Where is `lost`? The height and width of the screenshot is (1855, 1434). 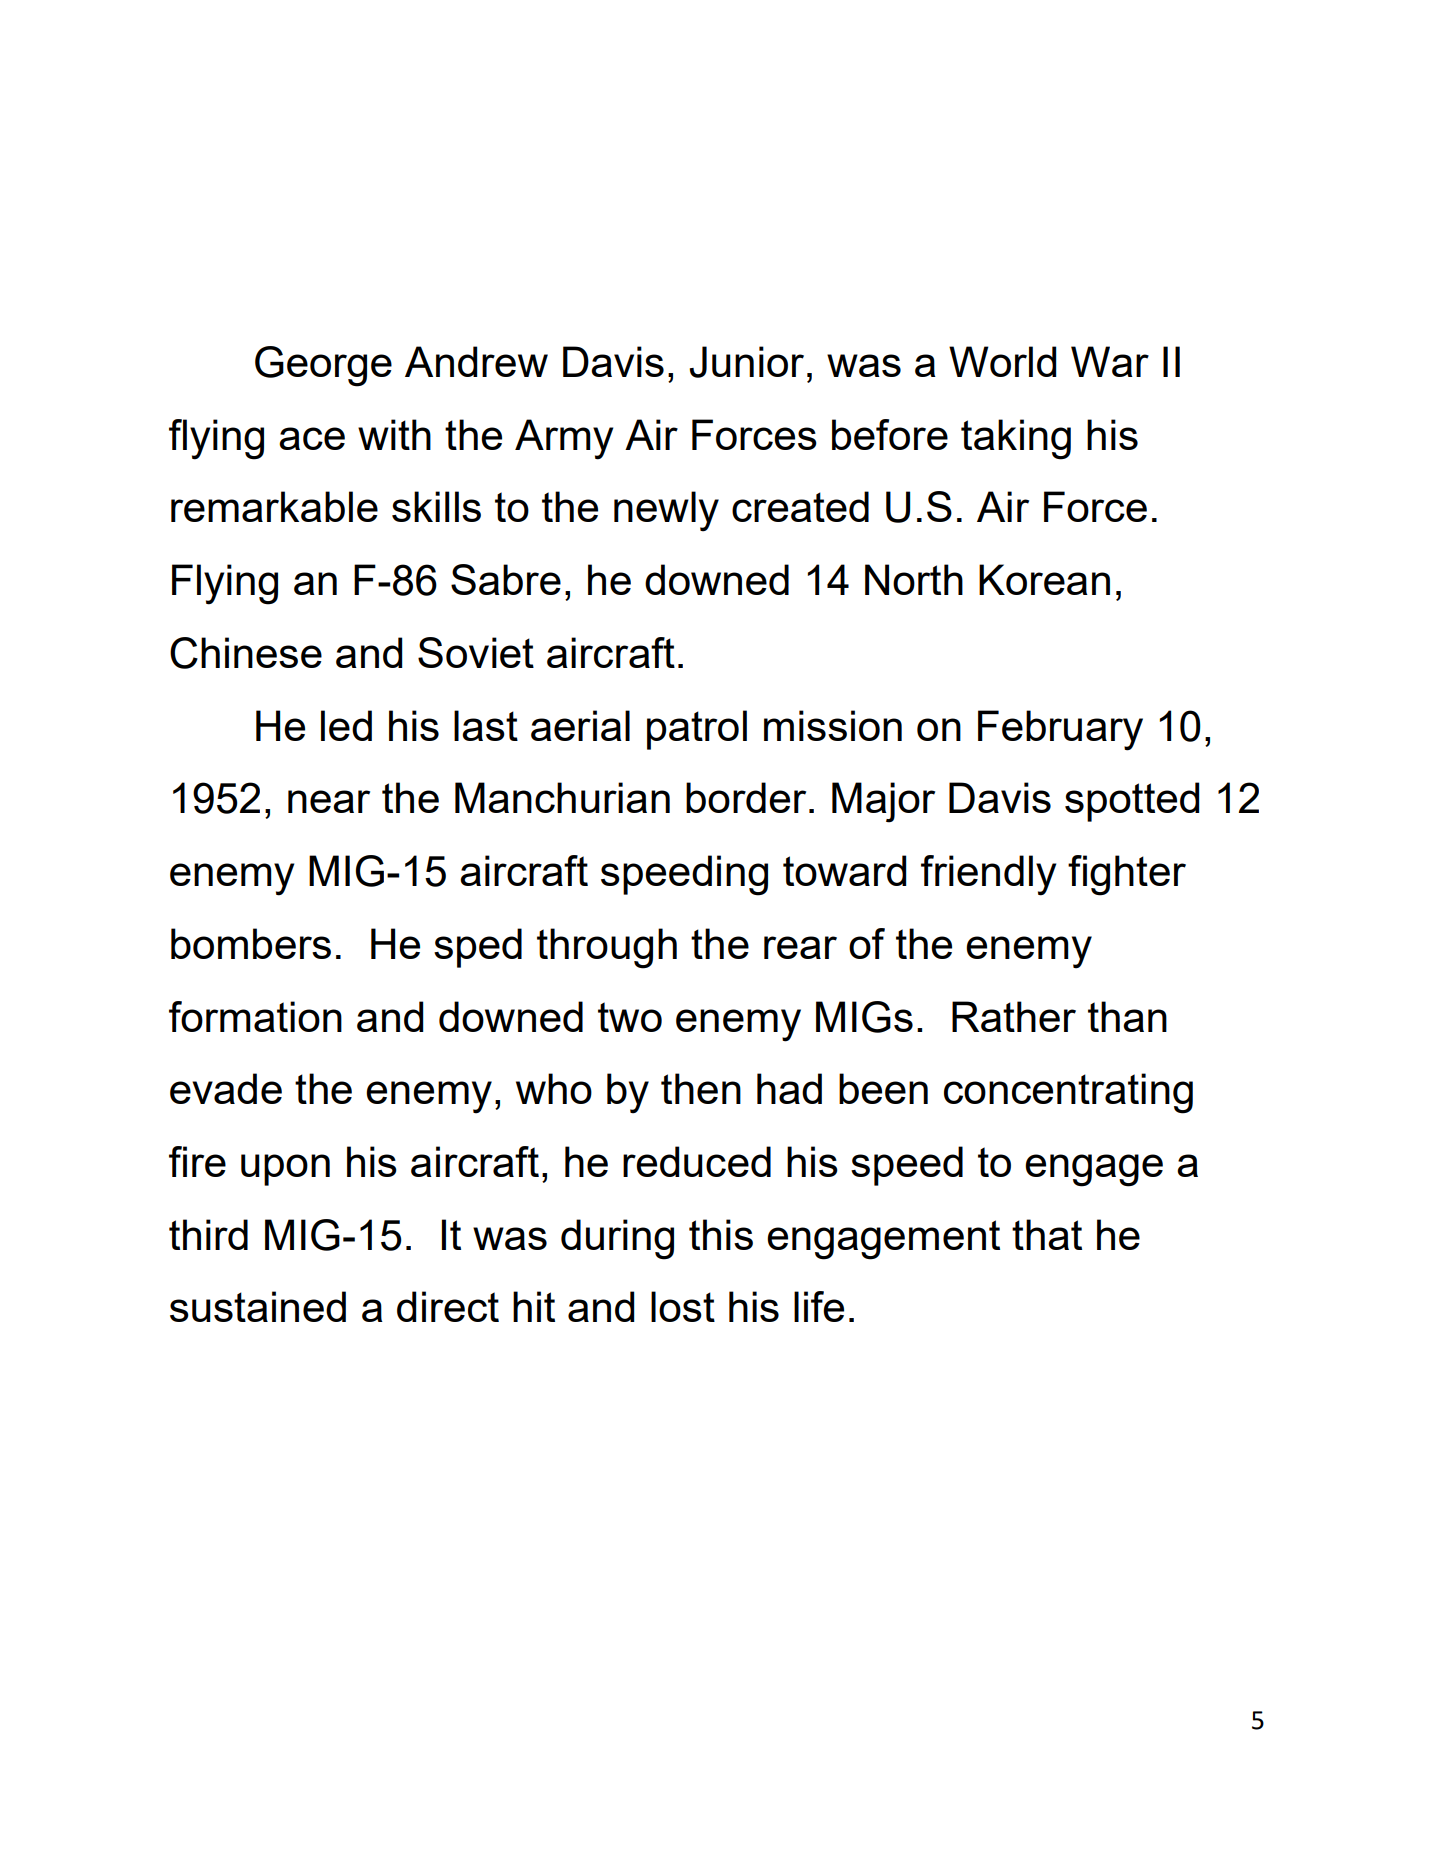 lost is located at coordinates (683, 1306).
